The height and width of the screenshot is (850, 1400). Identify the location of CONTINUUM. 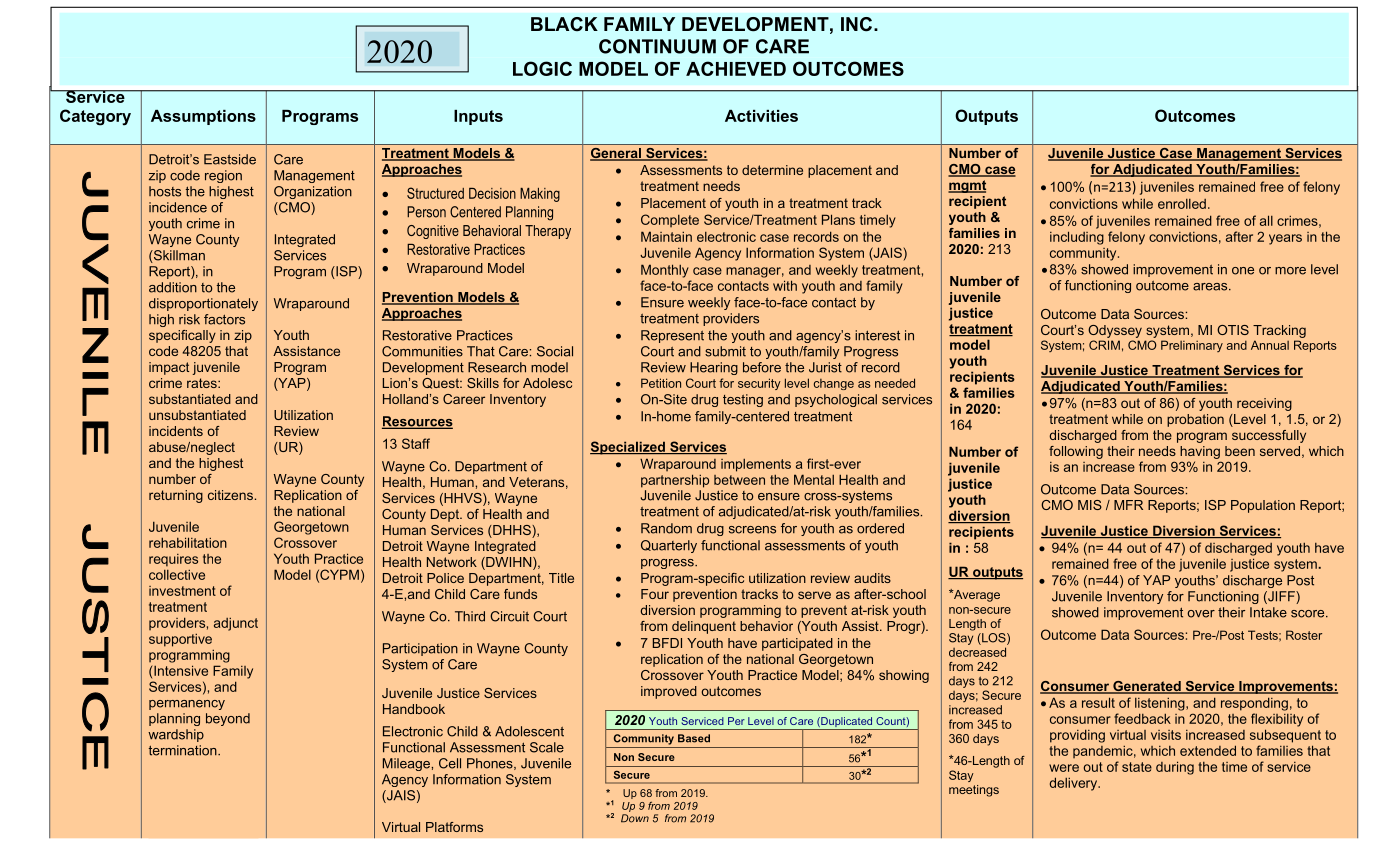
(657, 46).
